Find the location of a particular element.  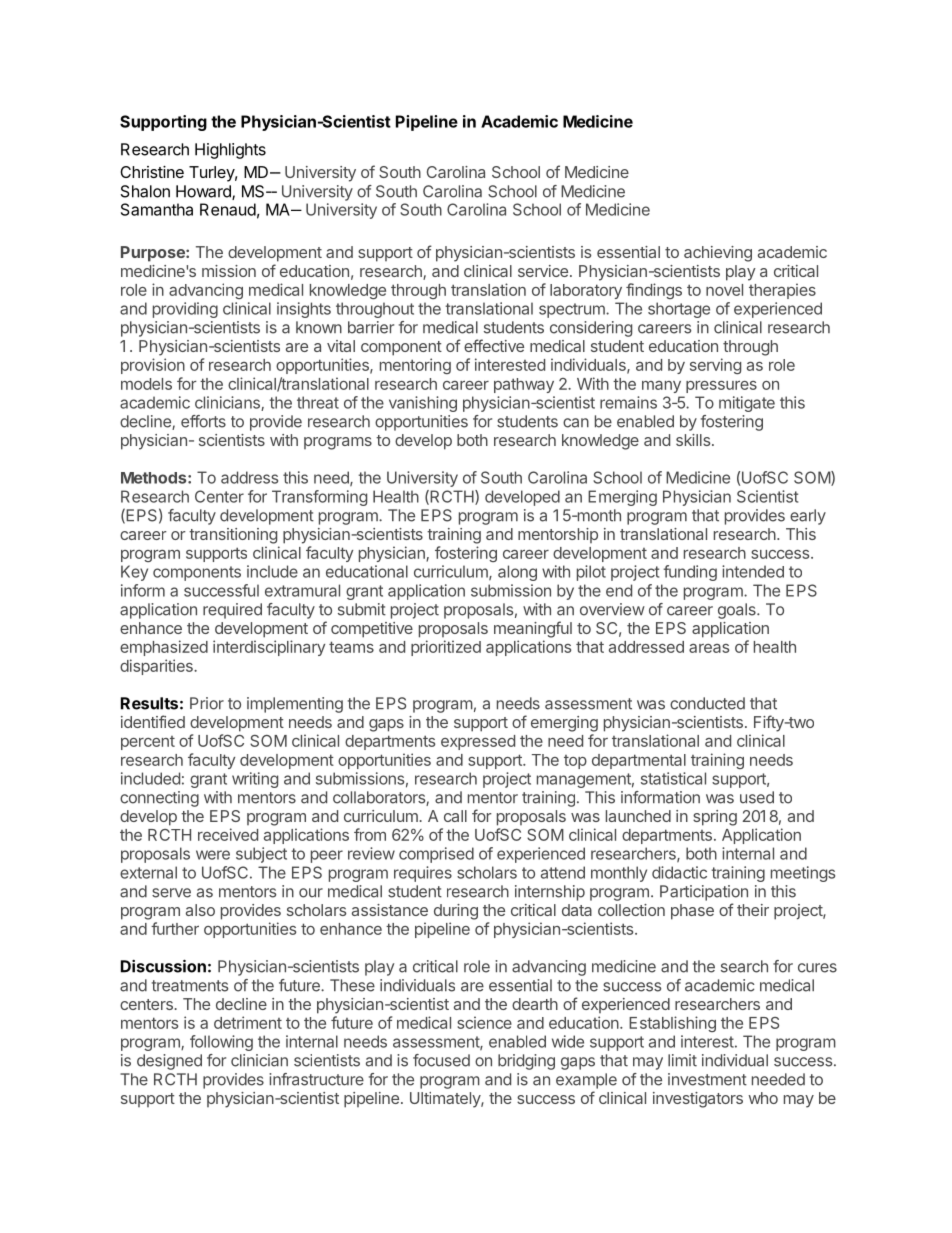

effective is located at coordinates (494, 345).
